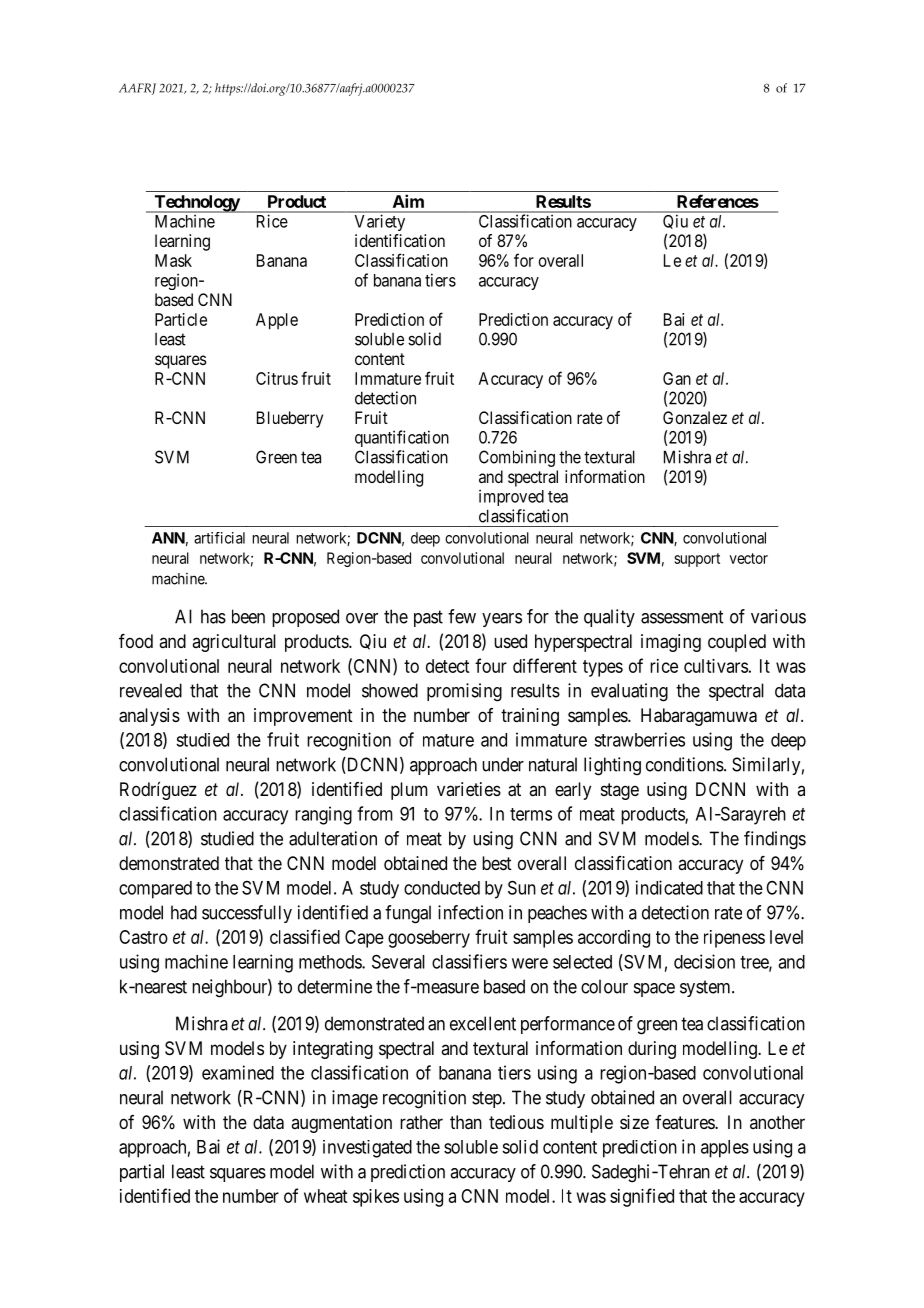 The image size is (924, 1308). I want to click on Technology, so click(196, 204).
